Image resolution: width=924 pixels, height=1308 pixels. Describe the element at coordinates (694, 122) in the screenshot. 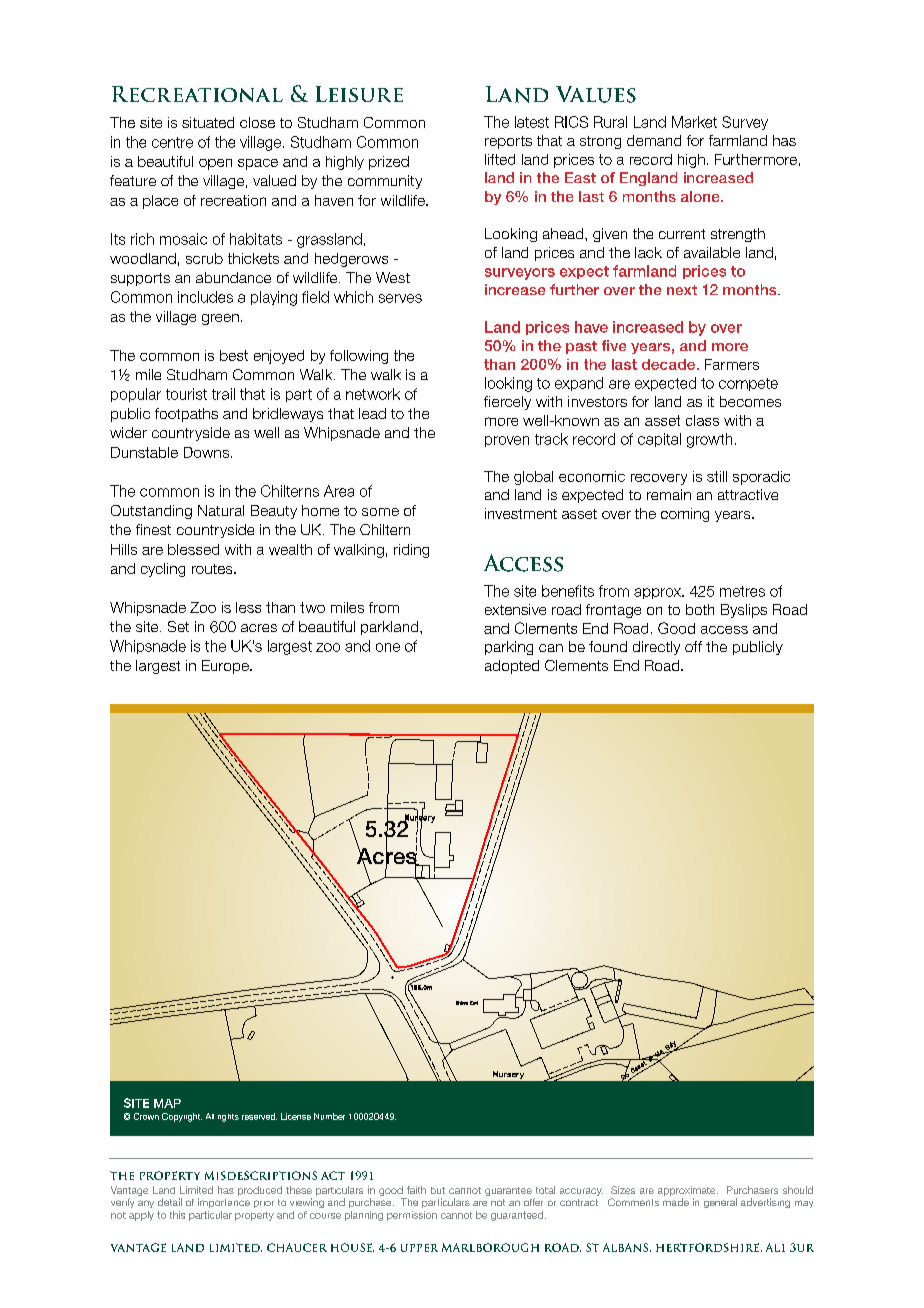

I see `Market` at that location.
